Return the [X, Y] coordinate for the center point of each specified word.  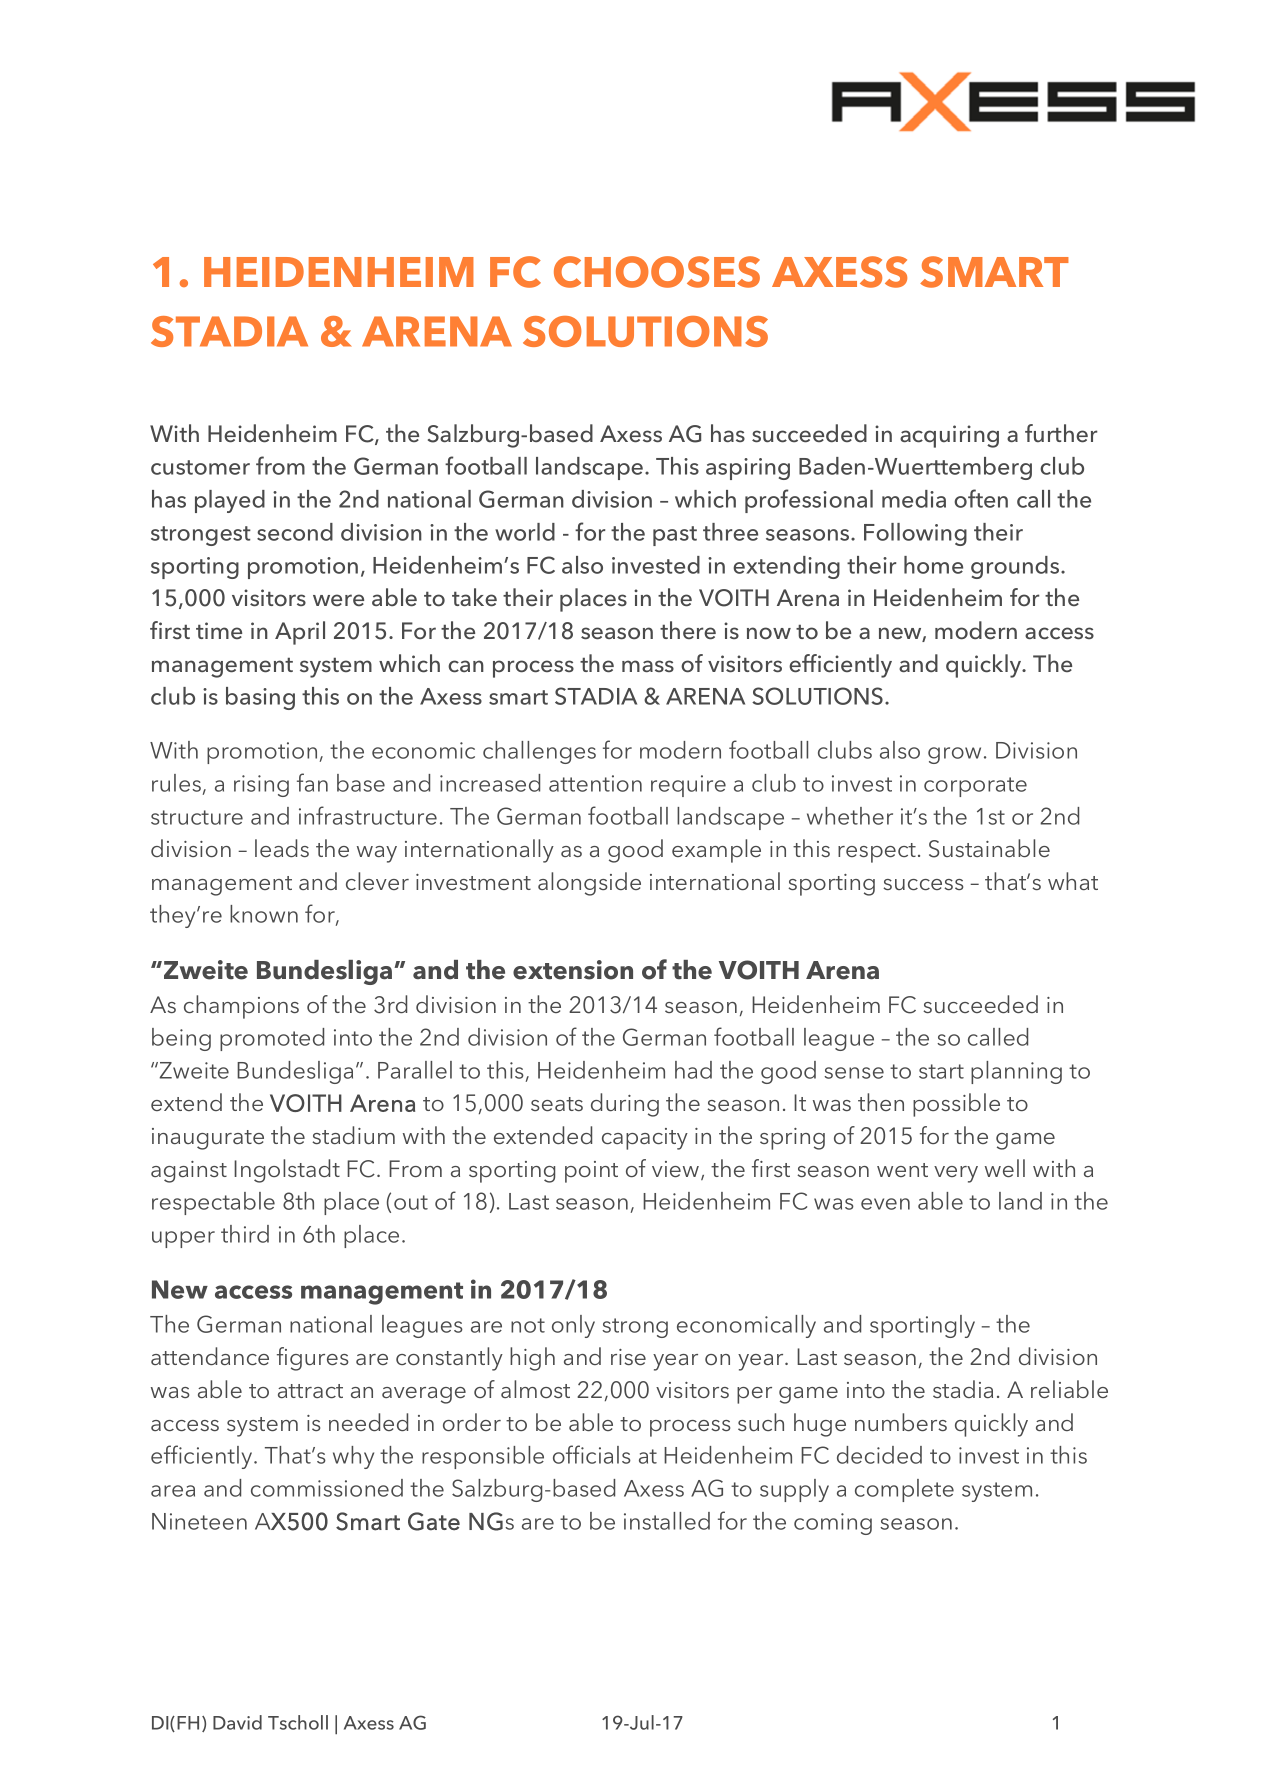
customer [200, 467]
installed [667, 1521]
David [237, 1722]
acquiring [949, 436]
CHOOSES [657, 272]
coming [833, 1524]
